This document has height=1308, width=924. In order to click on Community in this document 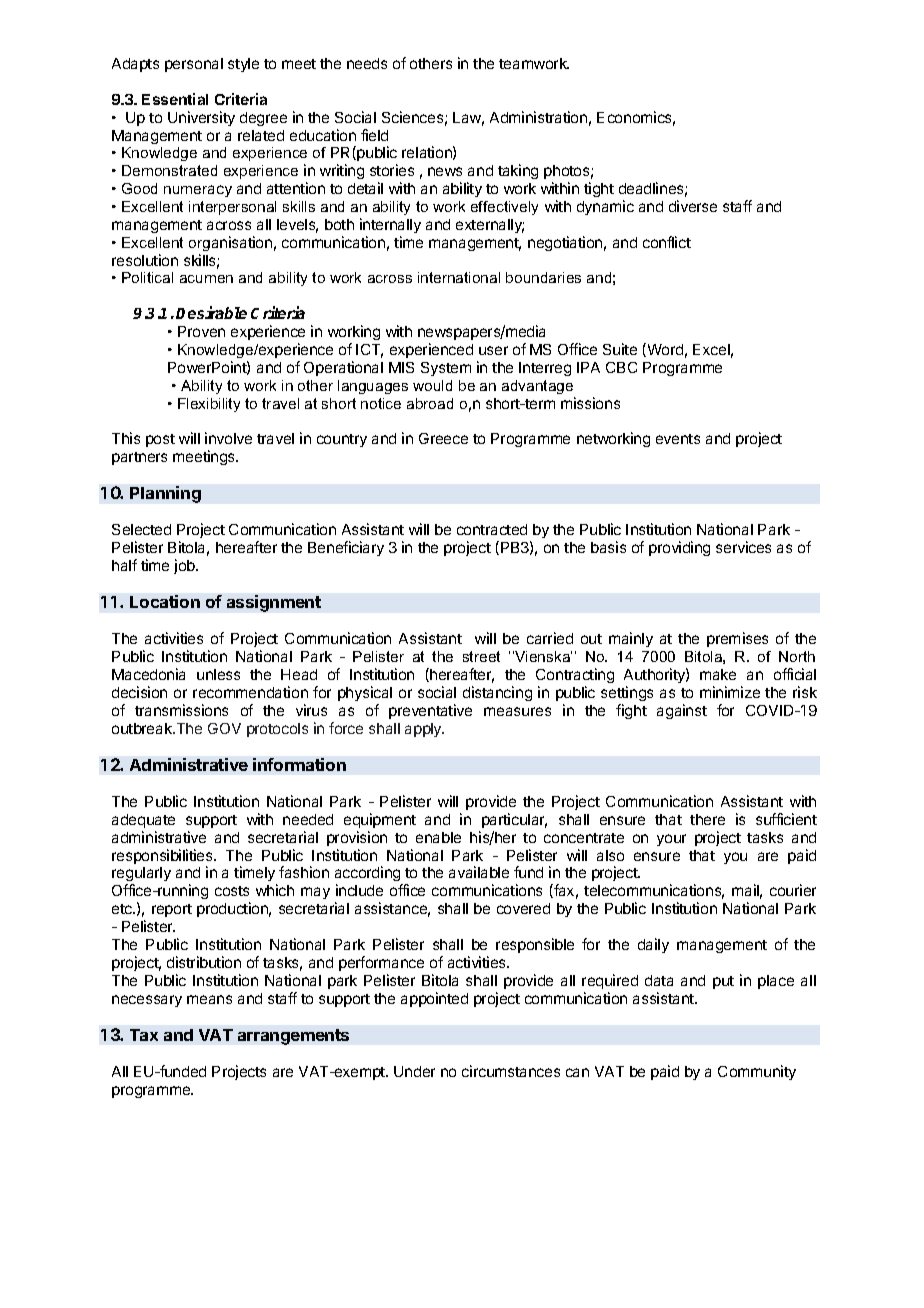, I will do `click(757, 1072)`.
